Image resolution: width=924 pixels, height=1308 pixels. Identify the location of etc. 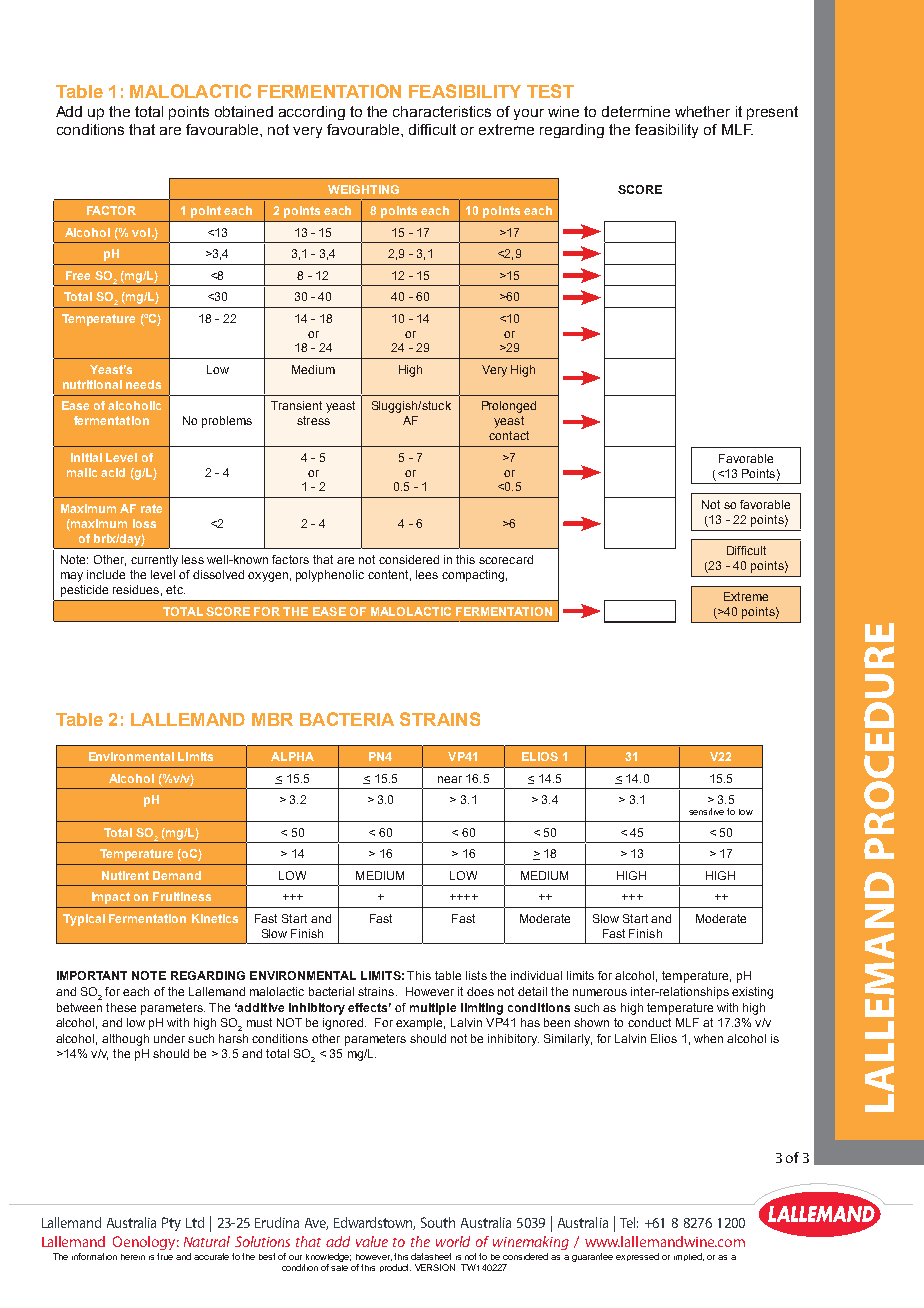
(175, 589).
